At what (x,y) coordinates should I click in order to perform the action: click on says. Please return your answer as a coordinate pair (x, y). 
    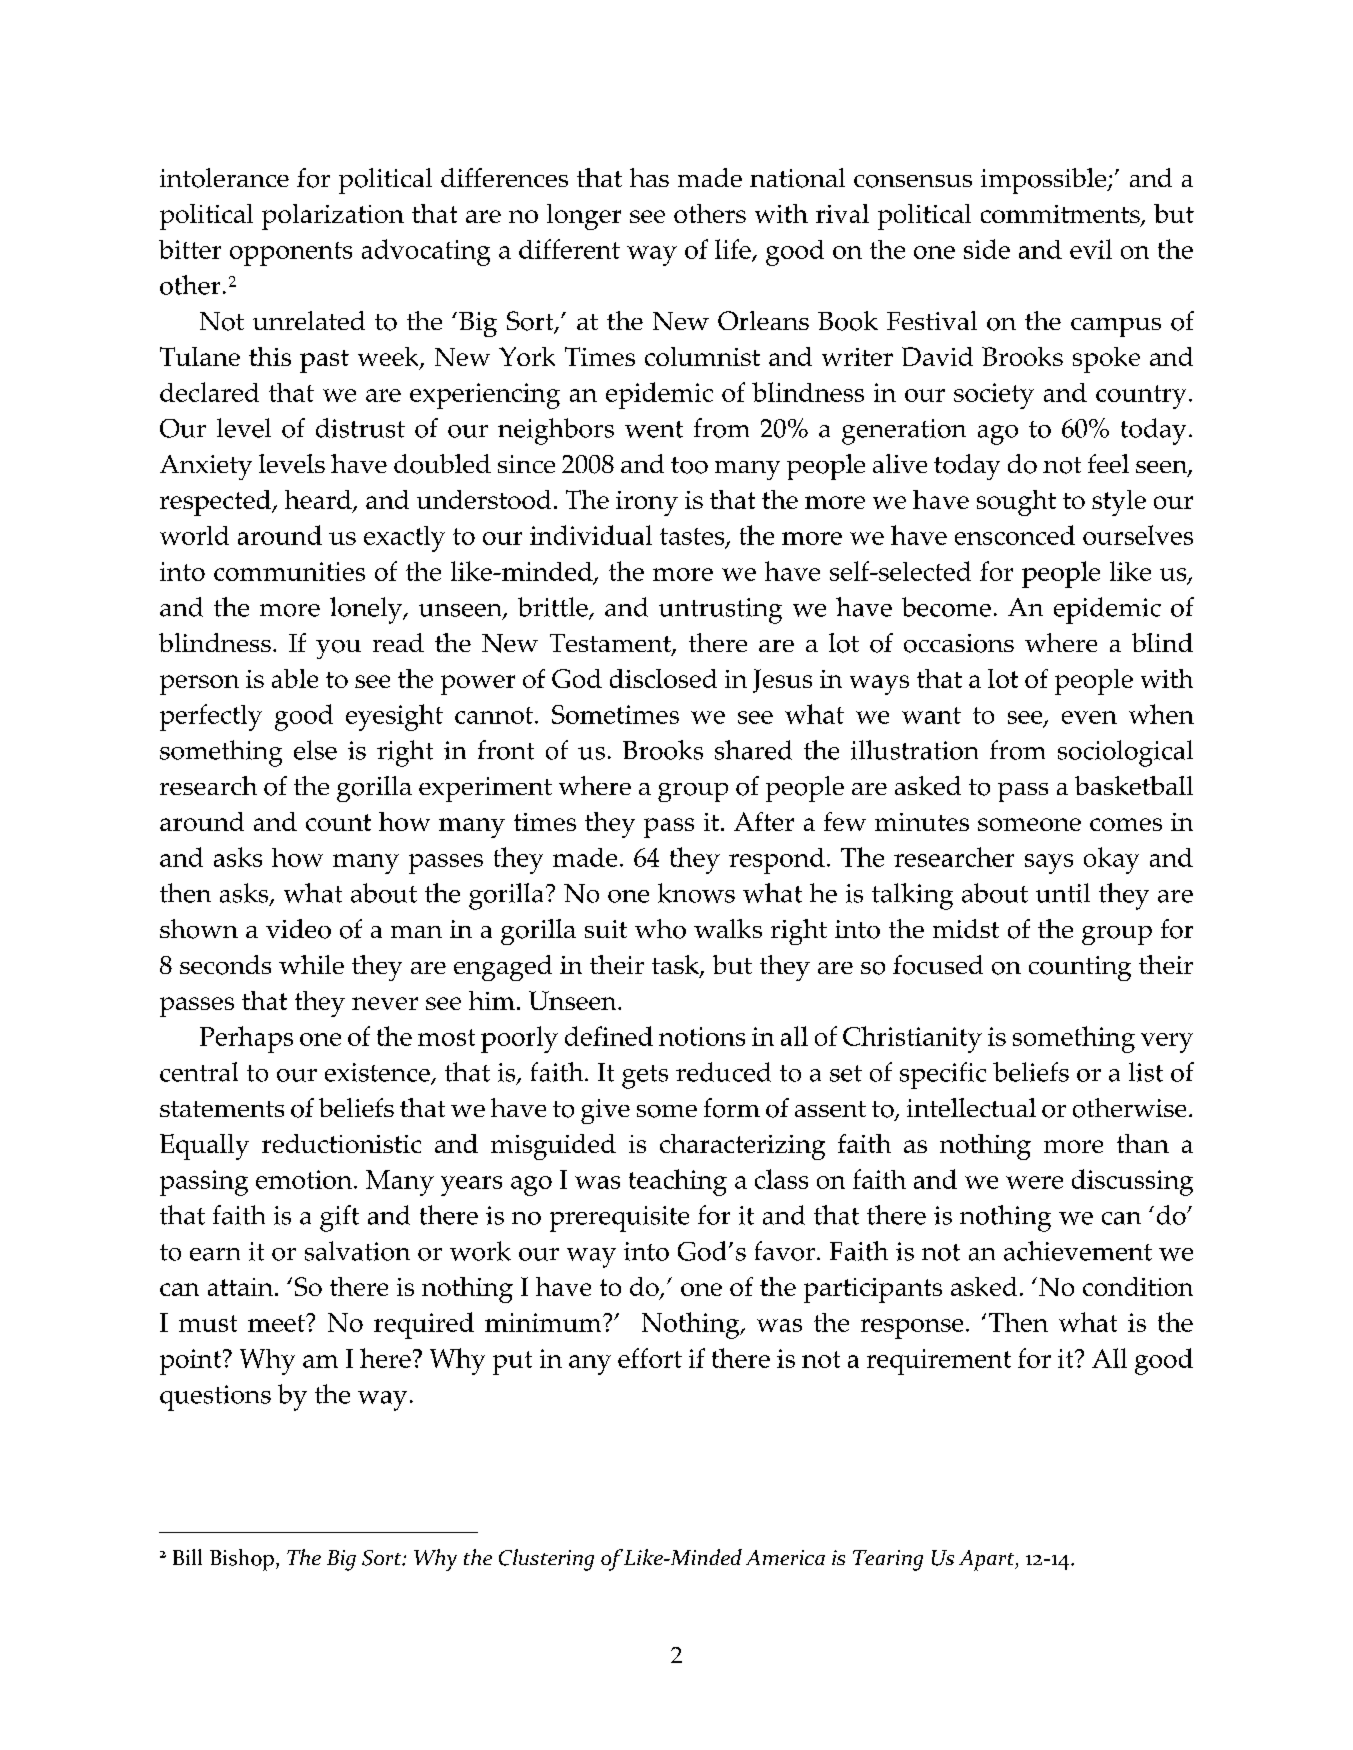
    Looking at the image, I should click on (1049, 864).
